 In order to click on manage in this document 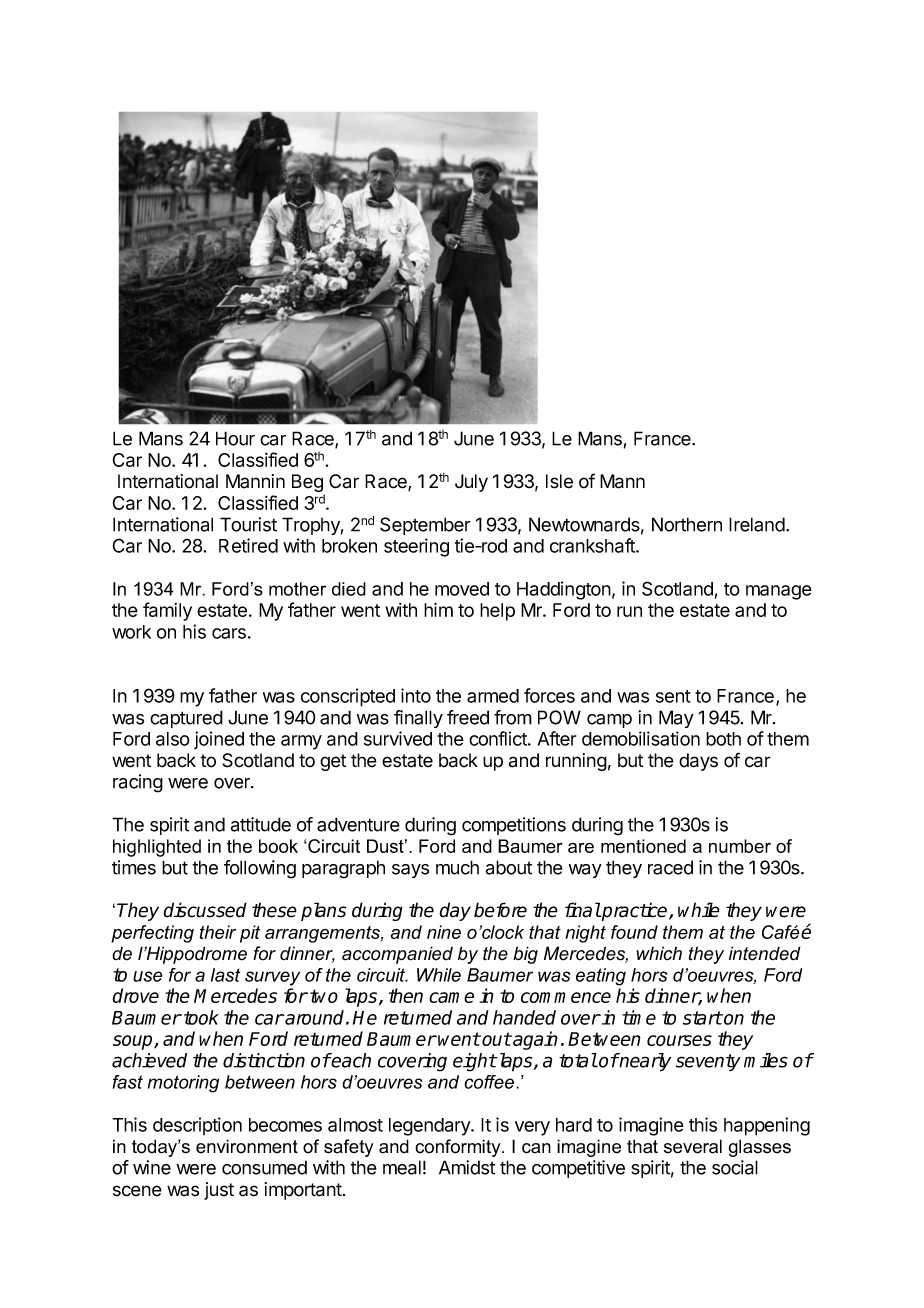, I will do `click(779, 592)`.
